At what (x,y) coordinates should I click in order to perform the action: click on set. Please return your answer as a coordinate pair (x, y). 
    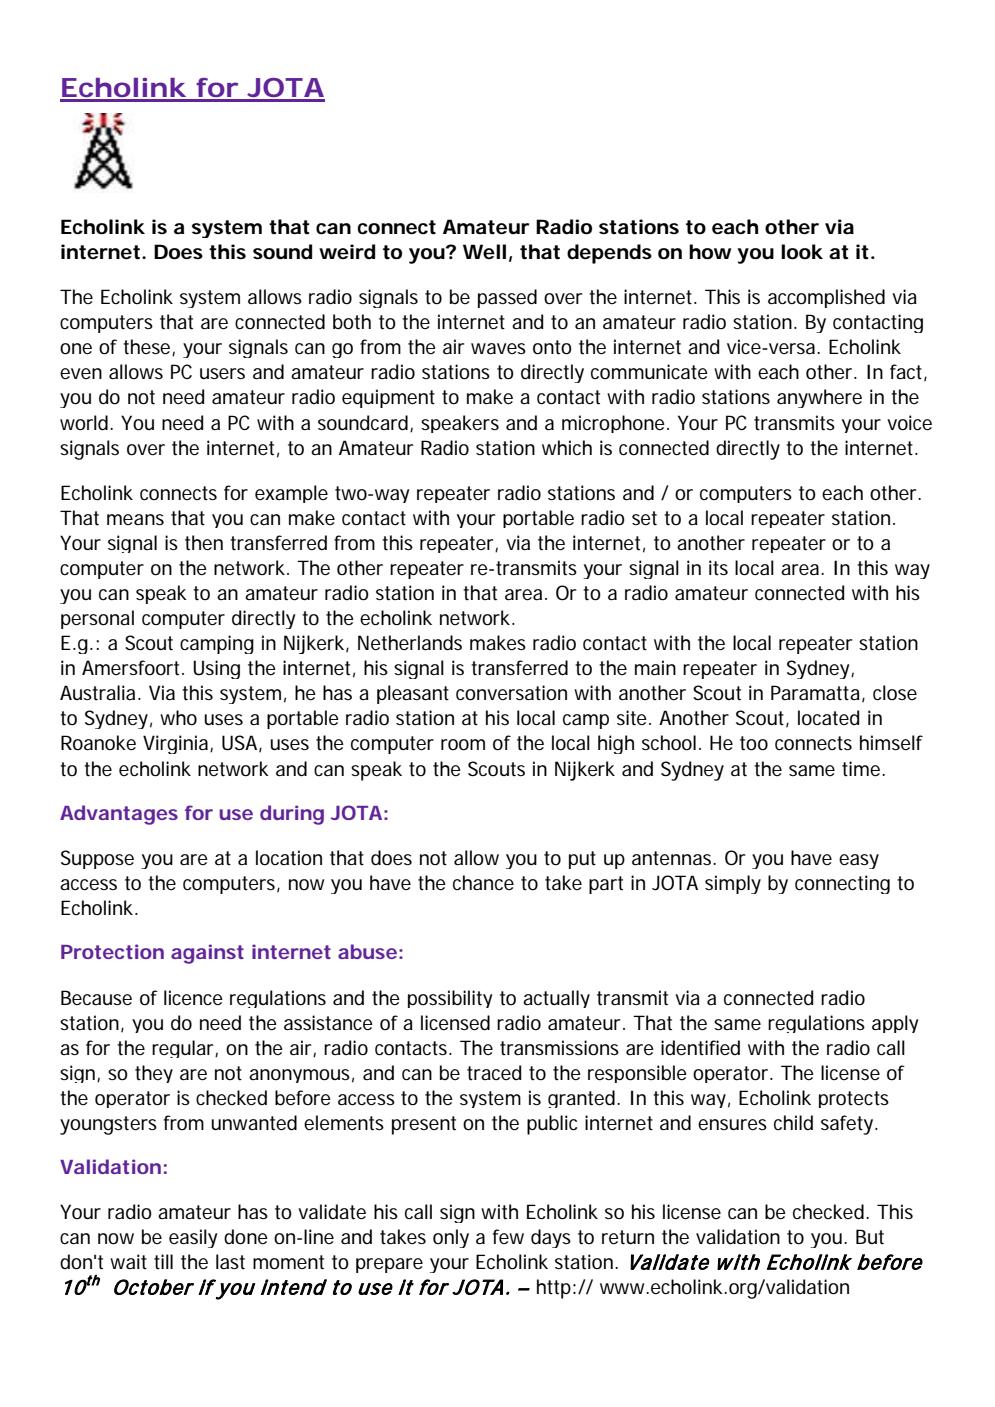
    Looking at the image, I should click on (644, 518).
